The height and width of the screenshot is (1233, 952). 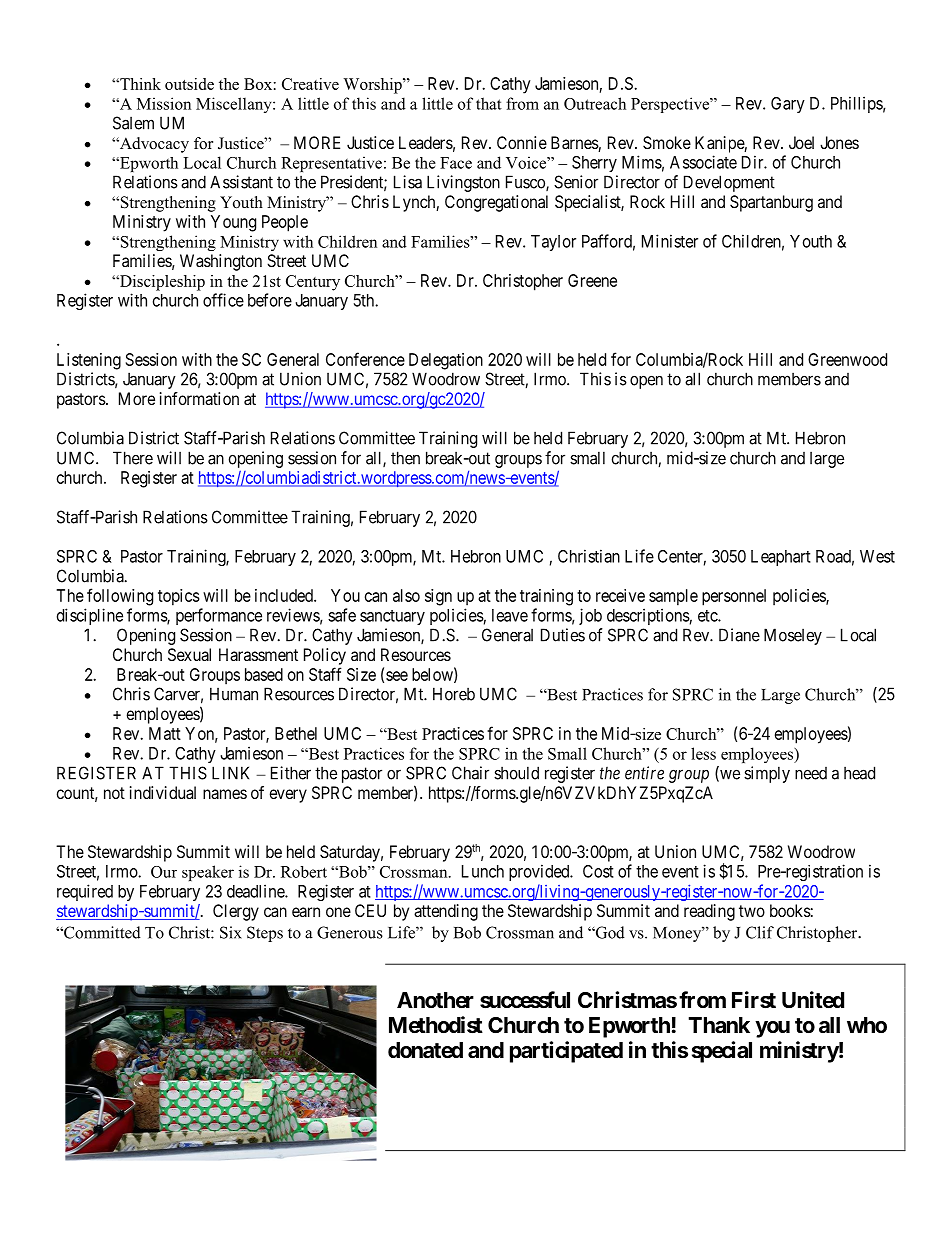 I want to click on simply, so click(x=767, y=774).
